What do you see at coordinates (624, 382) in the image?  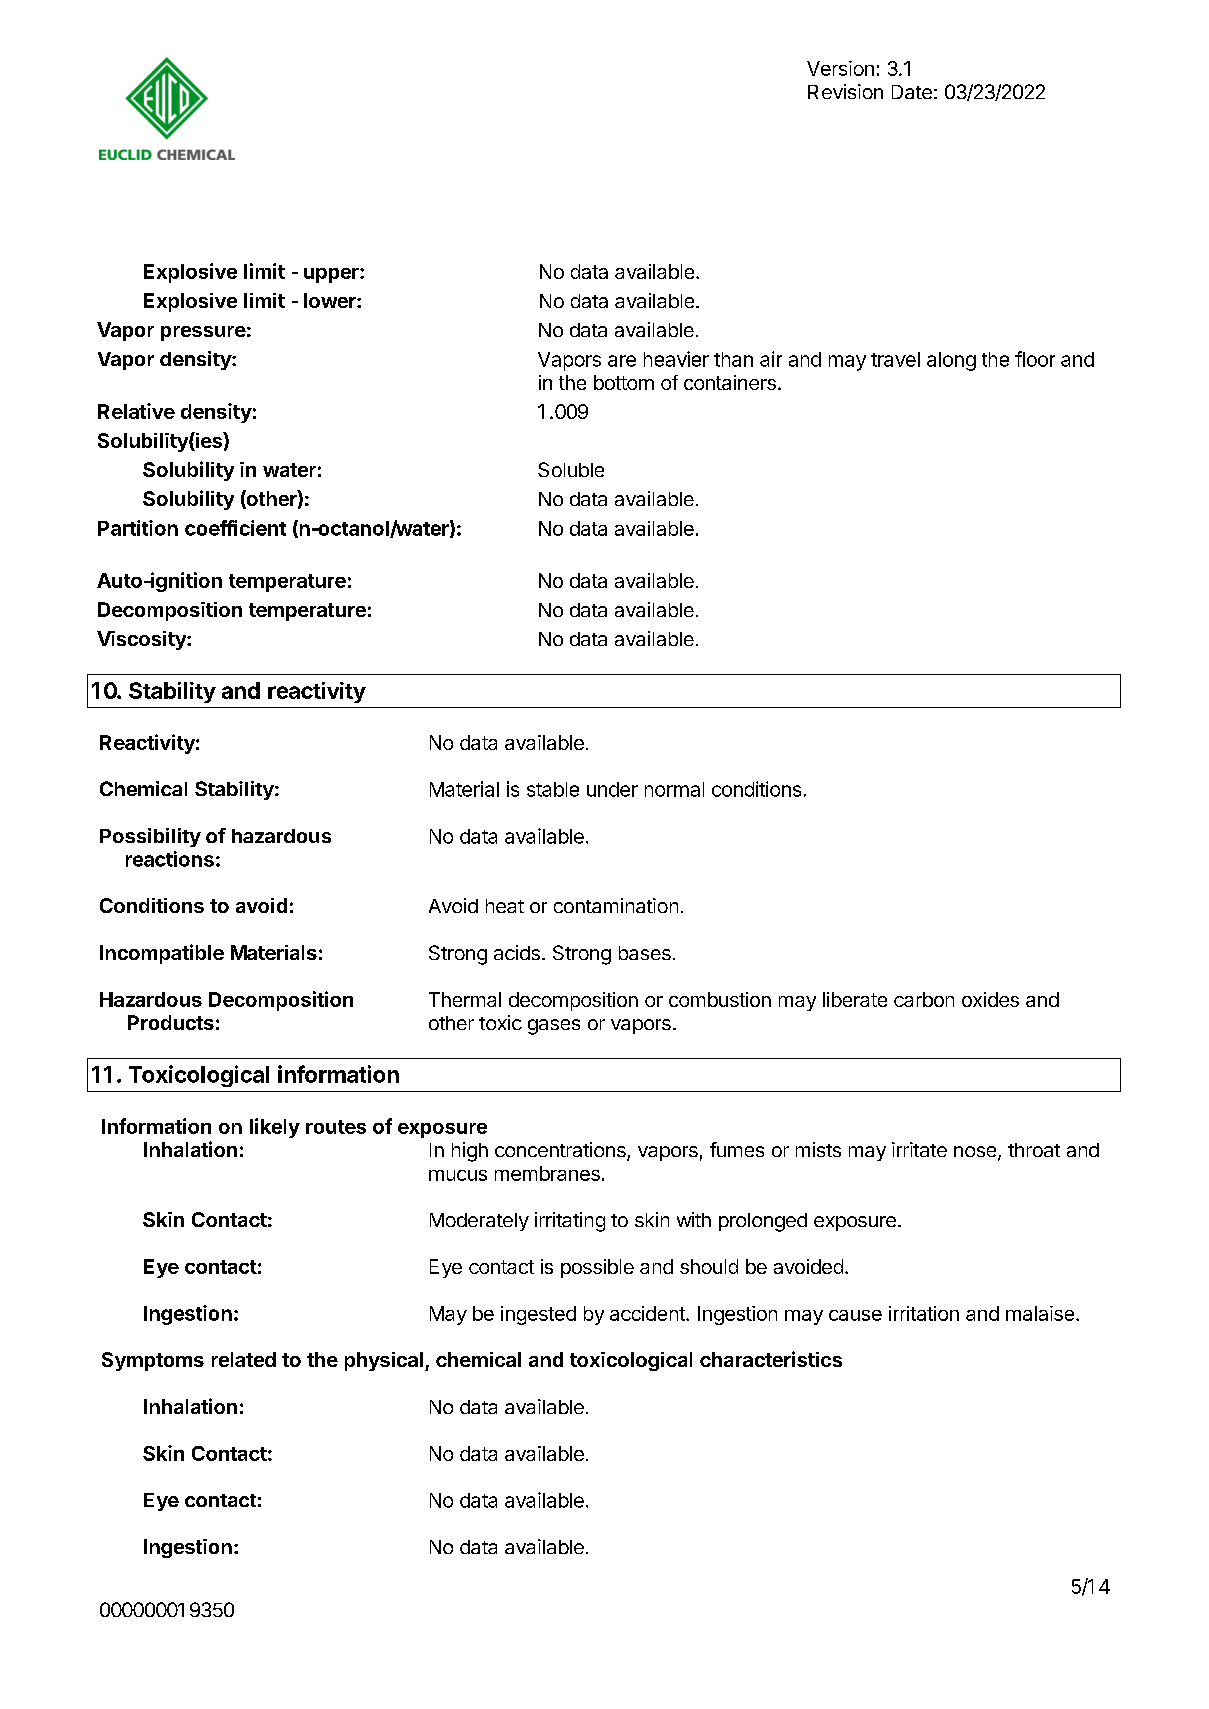 I see `bottom` at bounding box center [624, 382].
